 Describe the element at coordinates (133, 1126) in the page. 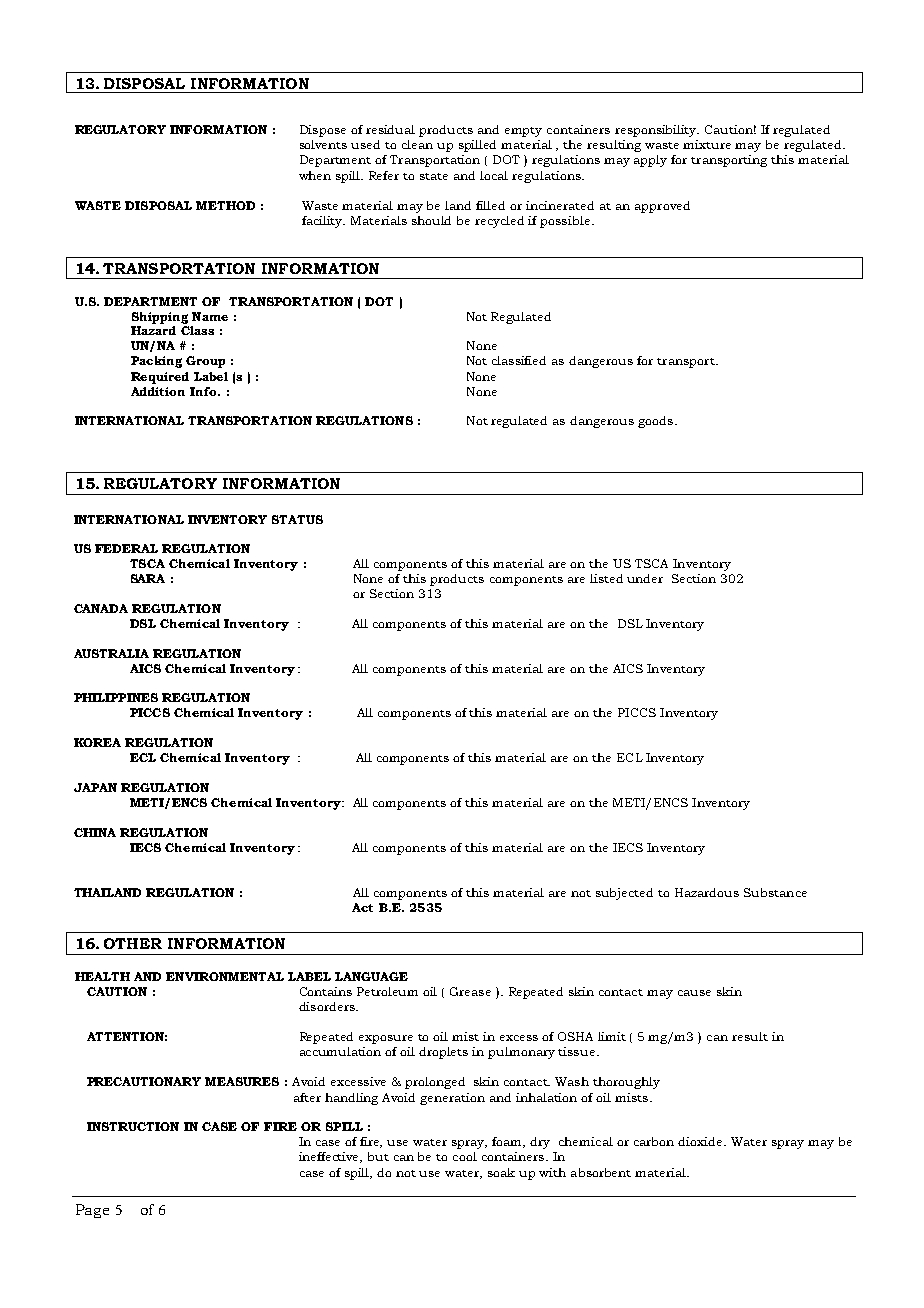

I see `INSTRUCTION` at that location.
